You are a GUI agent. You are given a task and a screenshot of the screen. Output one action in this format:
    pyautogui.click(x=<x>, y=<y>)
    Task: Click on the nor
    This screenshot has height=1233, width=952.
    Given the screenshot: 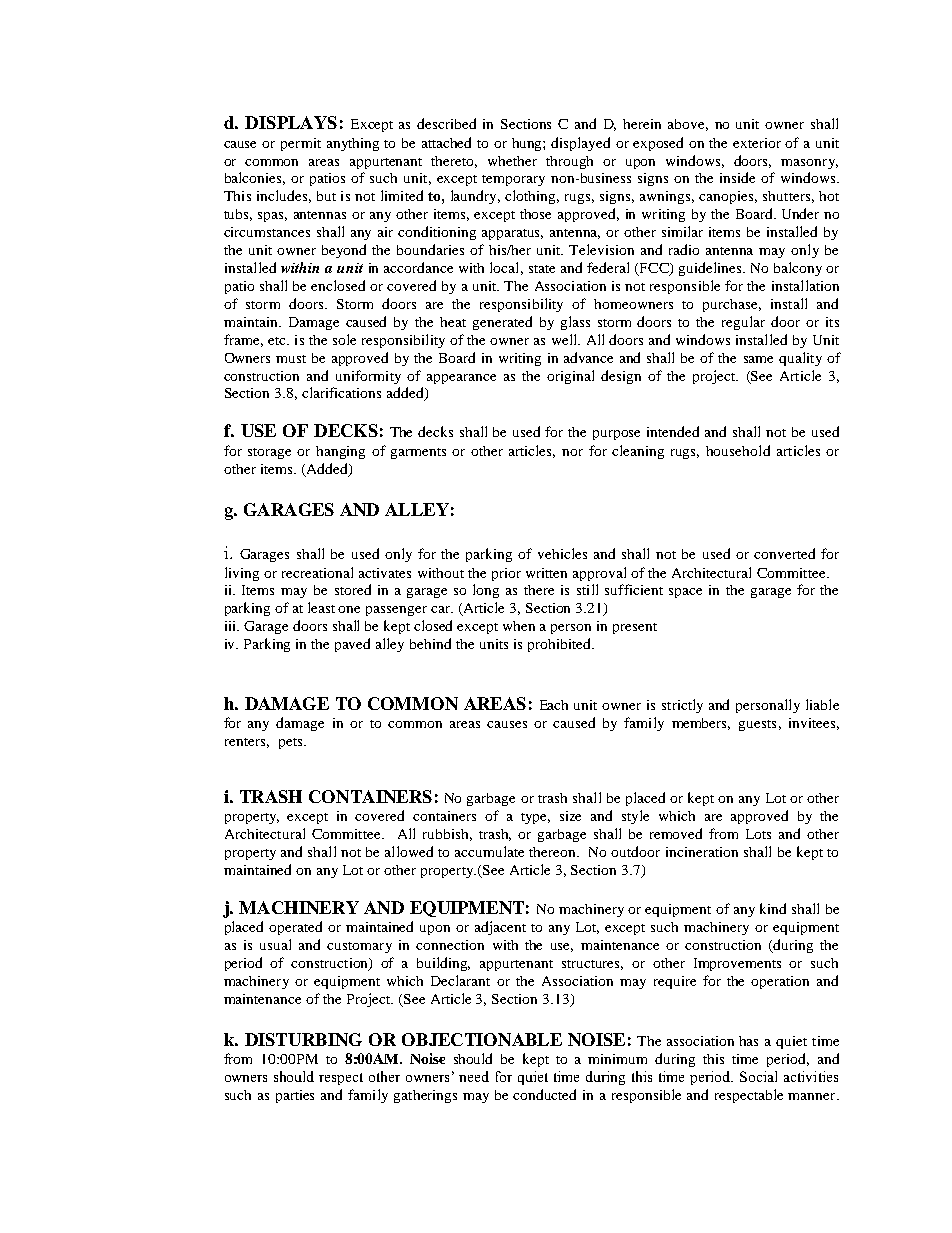 What is the action you would take?
    pyautogui.click(x=572, y=452)
